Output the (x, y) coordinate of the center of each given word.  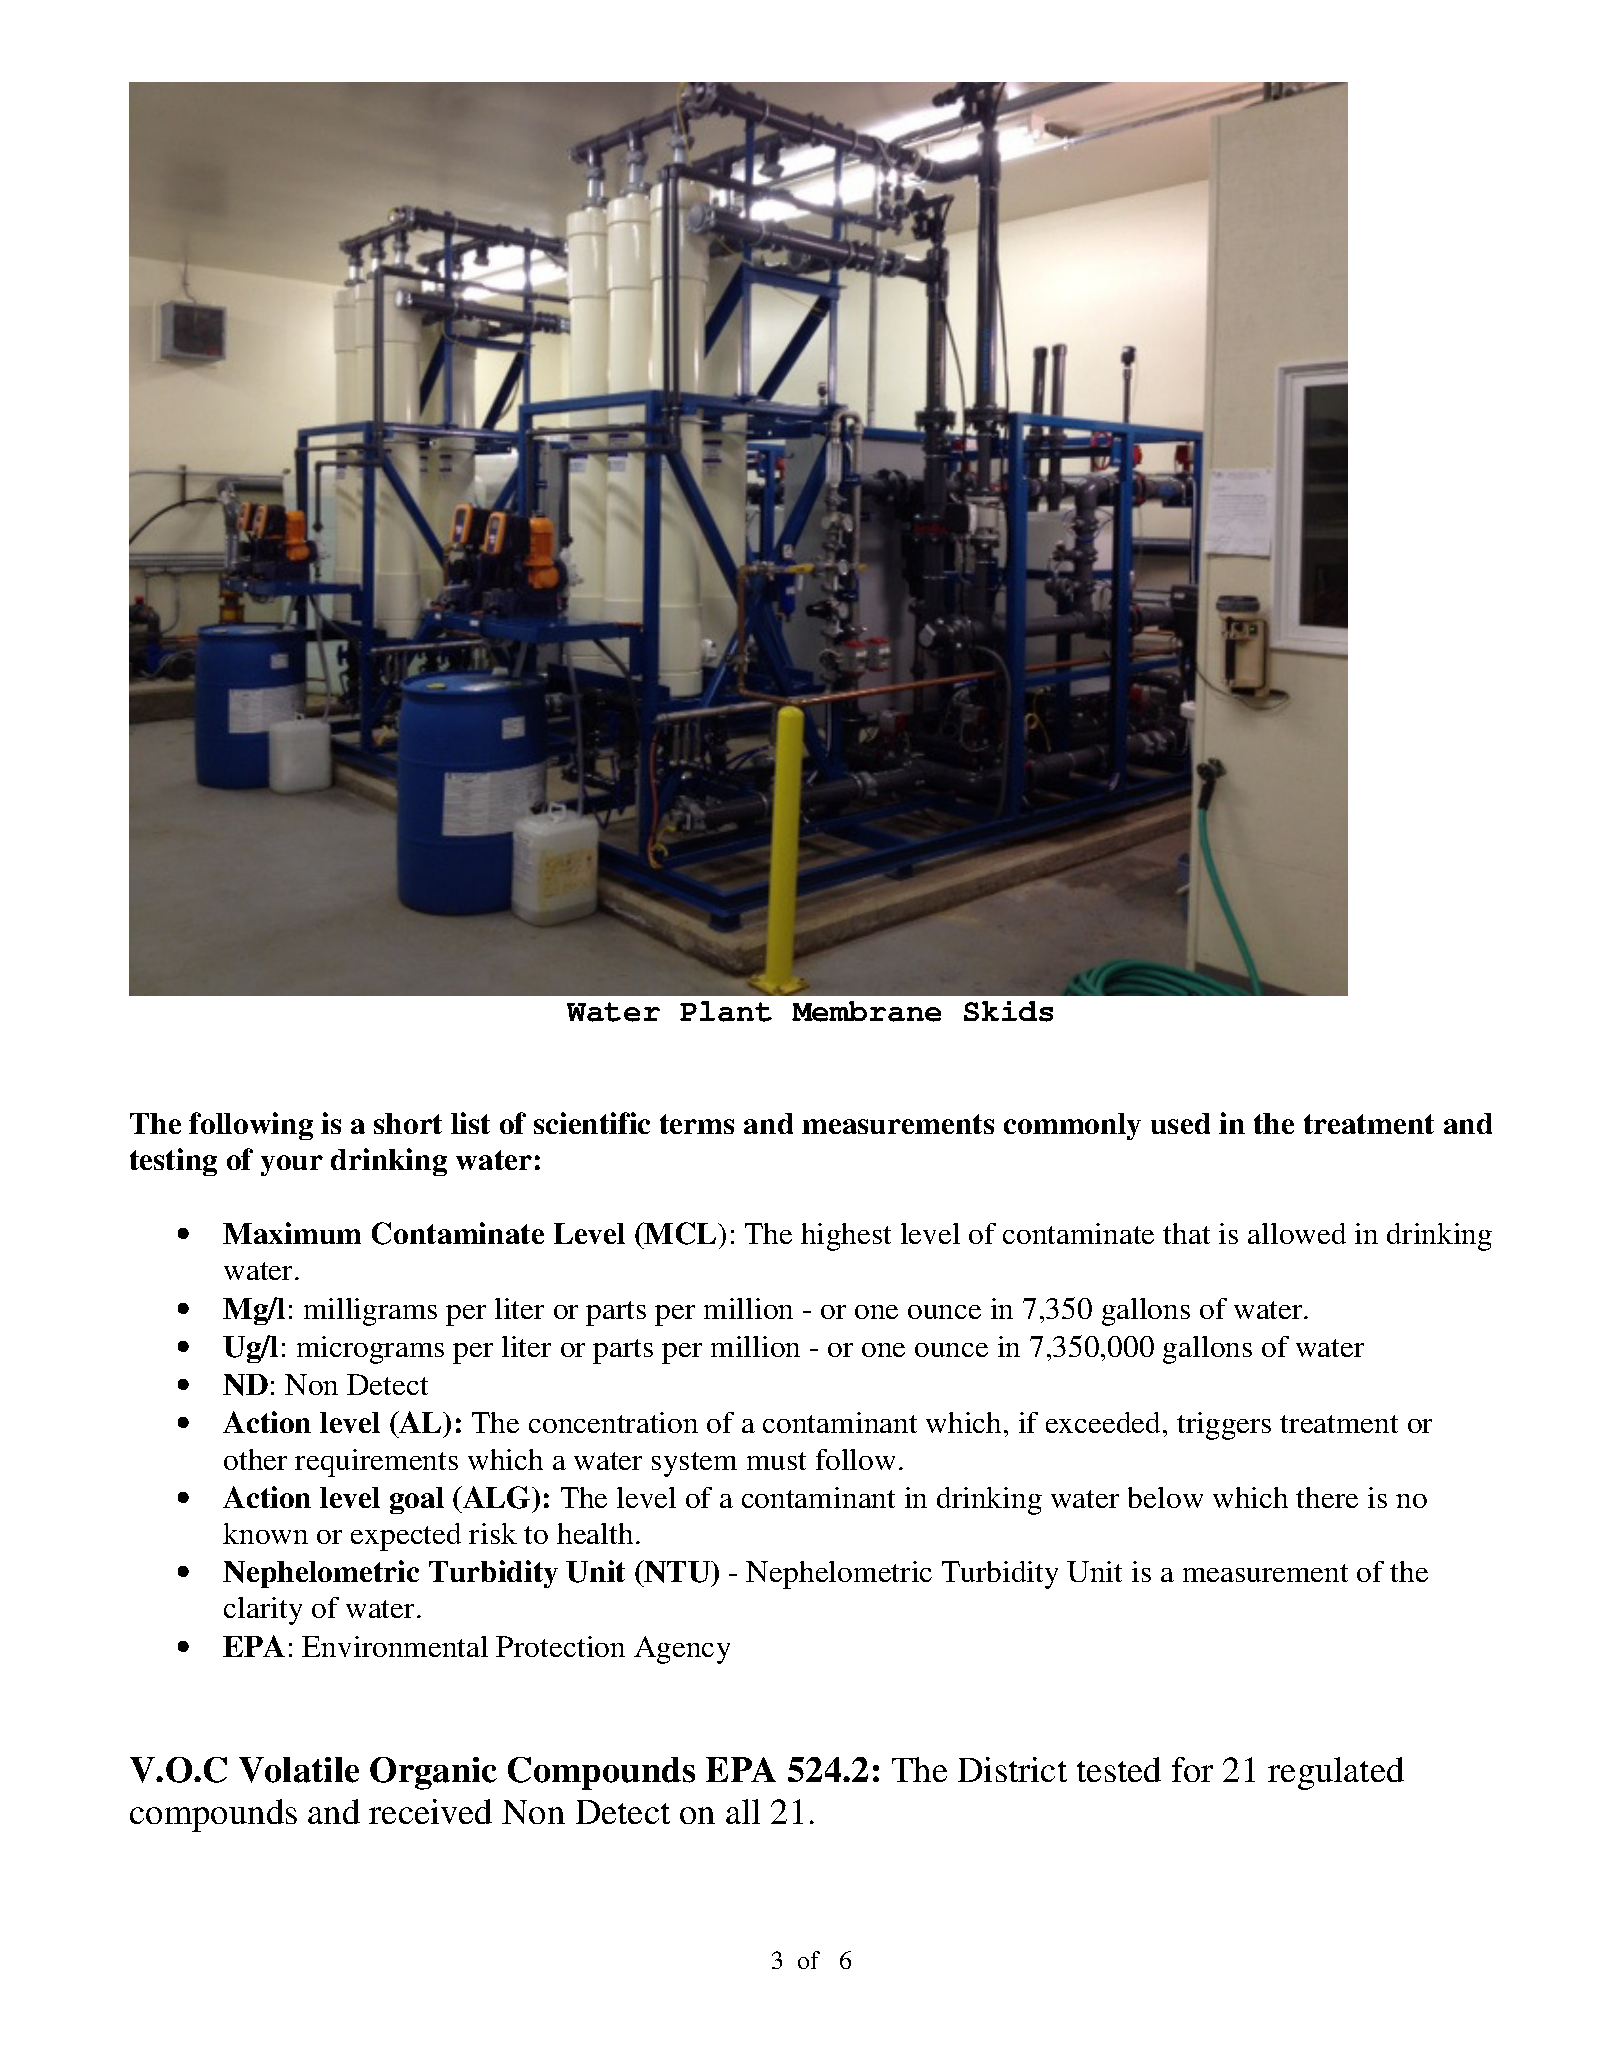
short (408, 1123)
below (1165, 1497)
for (1192, 1769)
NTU (677, 1571)
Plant (726, 1011)
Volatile (299, 1770)
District (1012, 1769)
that (1186, 1233)
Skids (1008, 1011)
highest (846, 1237)
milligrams (370, 1312)
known (265, 1533)
